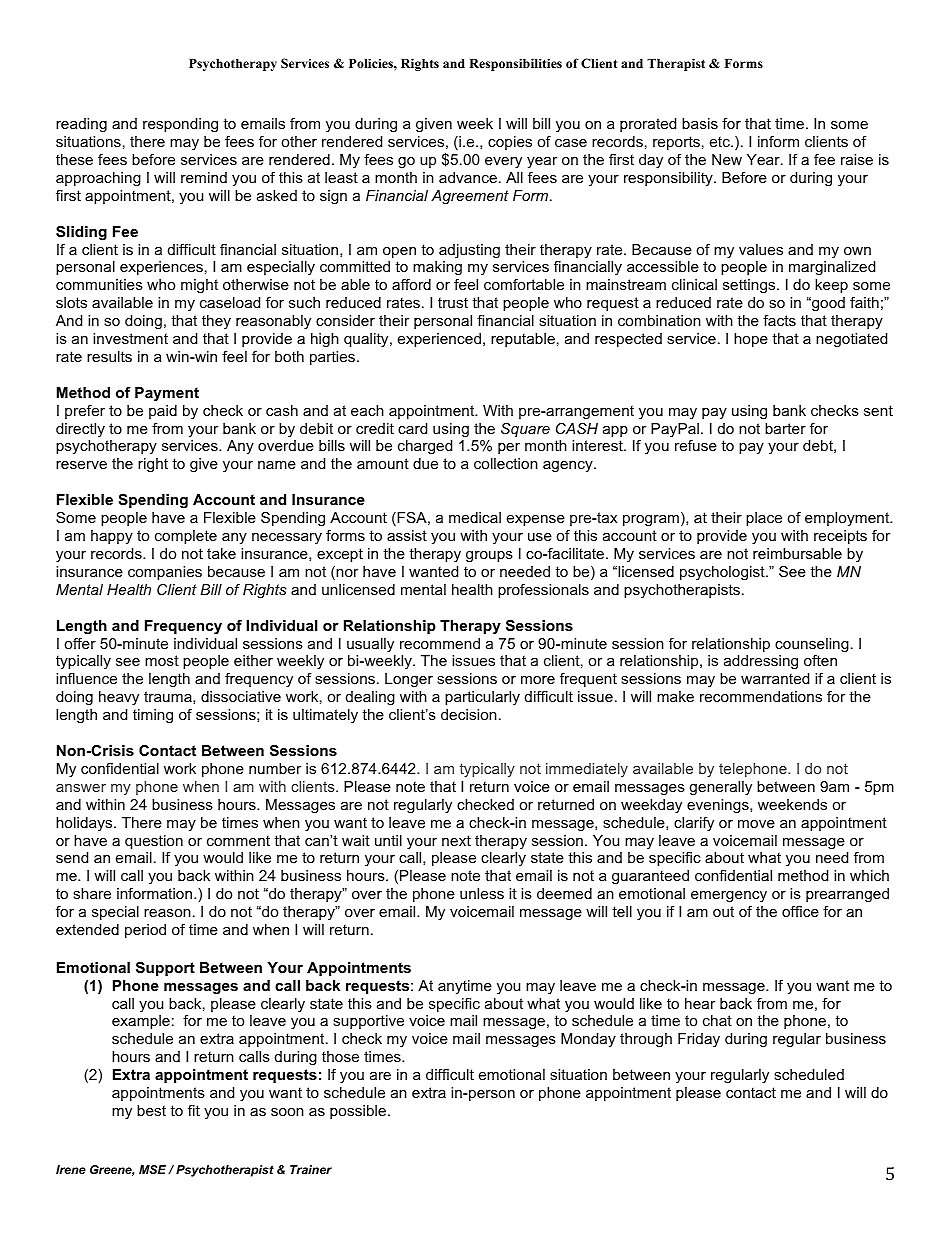  I want to click on Responsibilities, so click(515, 64).
